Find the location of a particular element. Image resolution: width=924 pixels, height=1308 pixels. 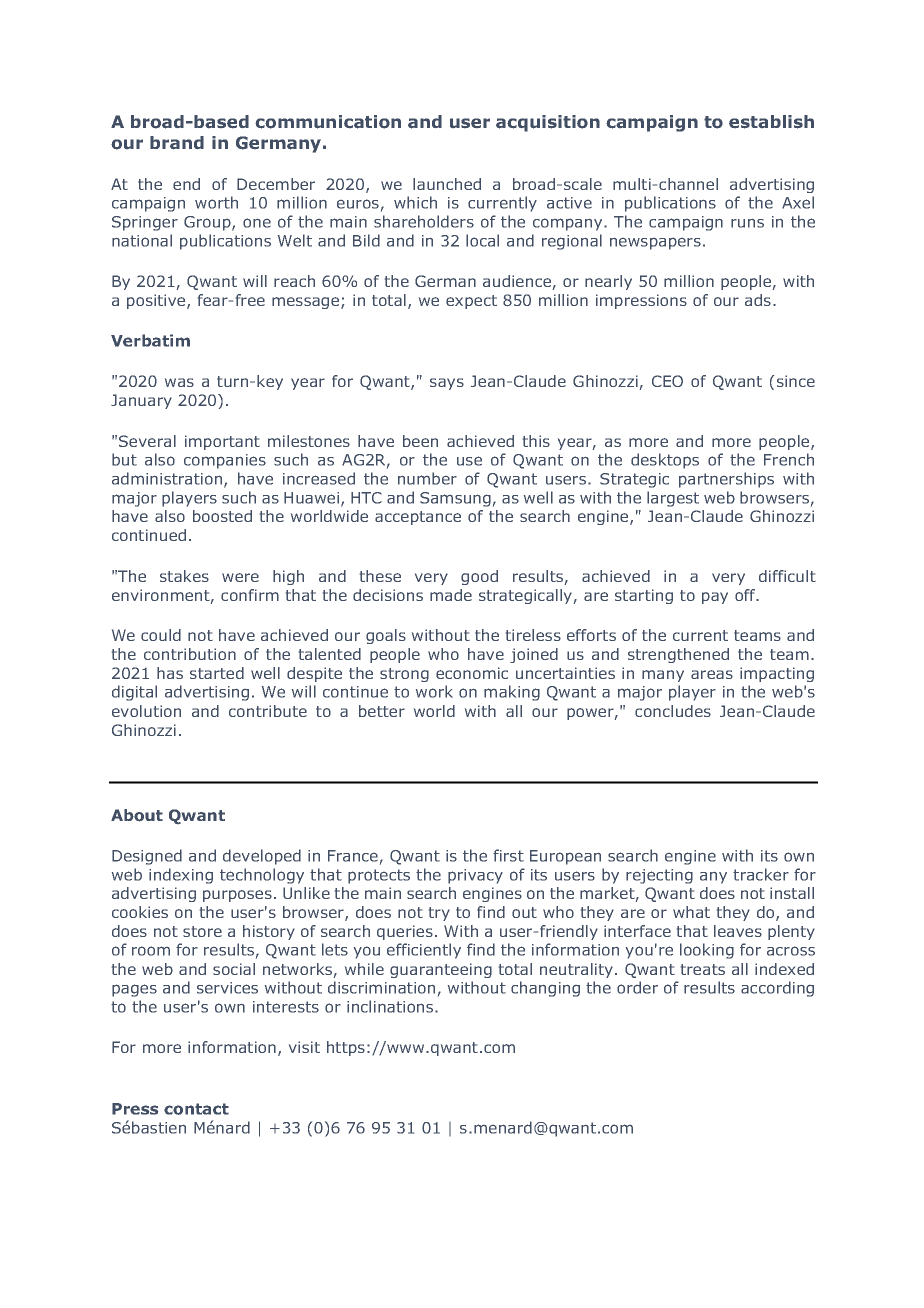

partnerships is located at coordinates (726, 480).
